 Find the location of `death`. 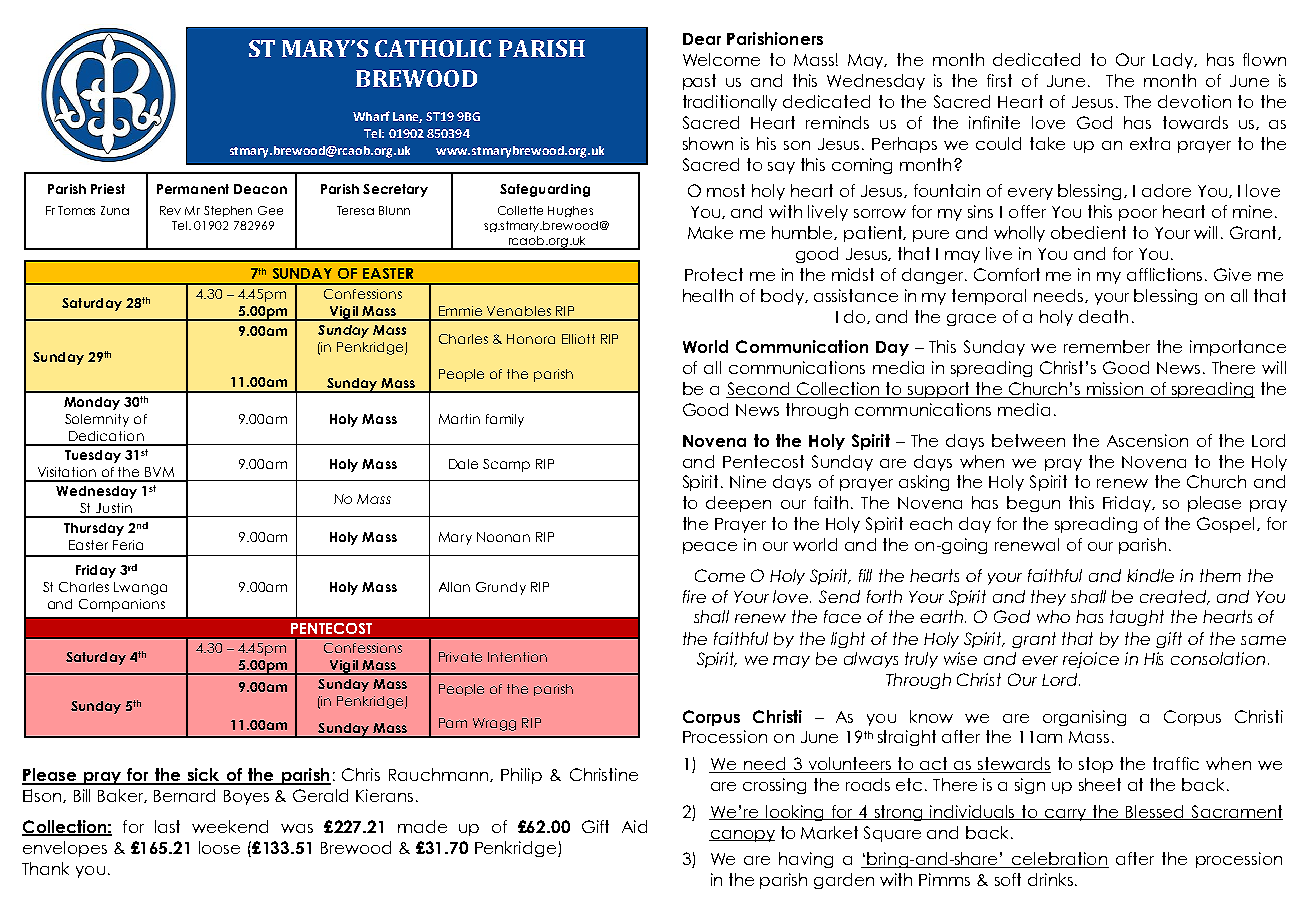

death is located at coordinates (1103, 316).
